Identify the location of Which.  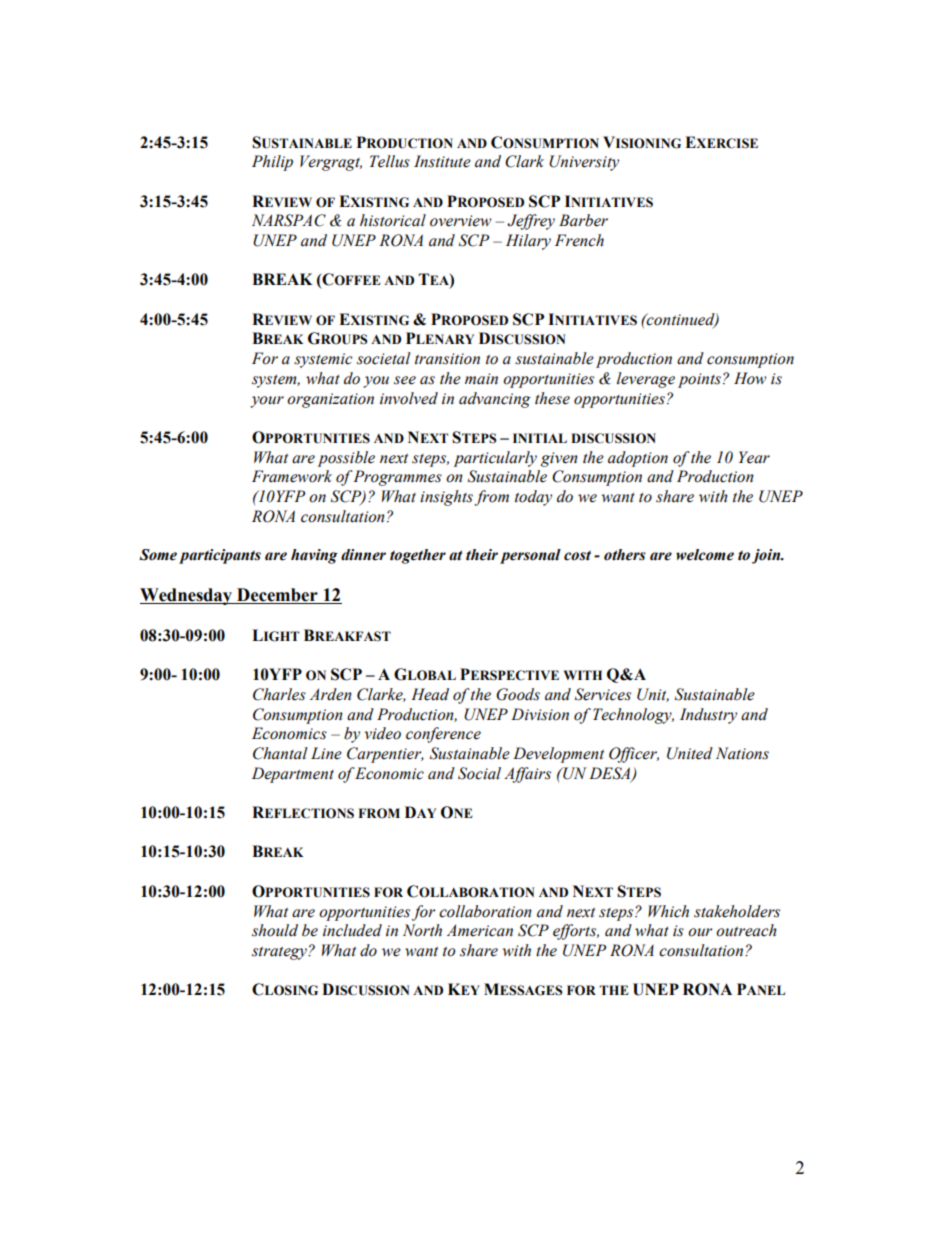
(668, 911).
